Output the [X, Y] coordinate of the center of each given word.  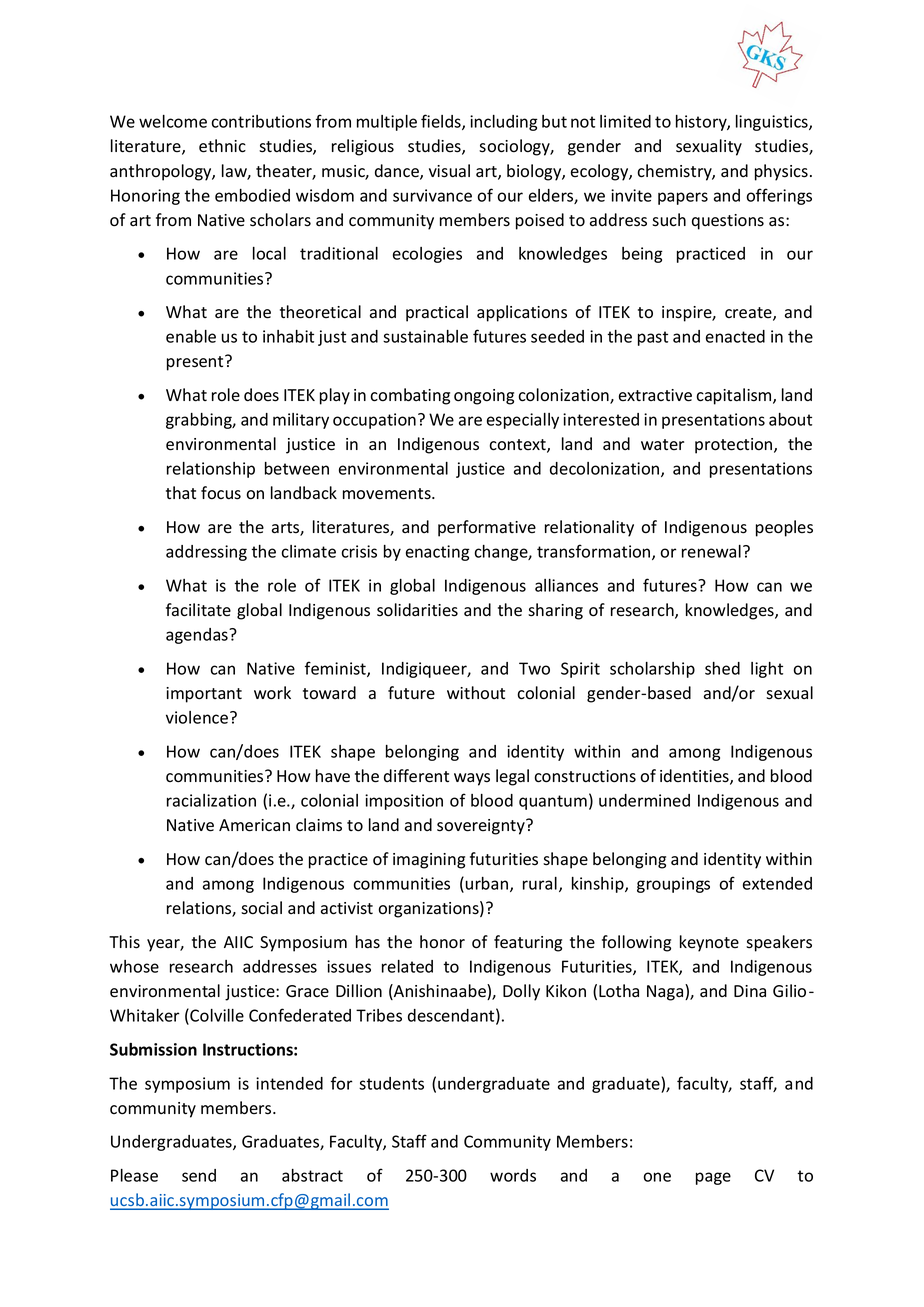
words [513, 1175]
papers [683, 198]
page [713, 1178]
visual [449, 171]
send [199, 1175]
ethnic [222, 146]
